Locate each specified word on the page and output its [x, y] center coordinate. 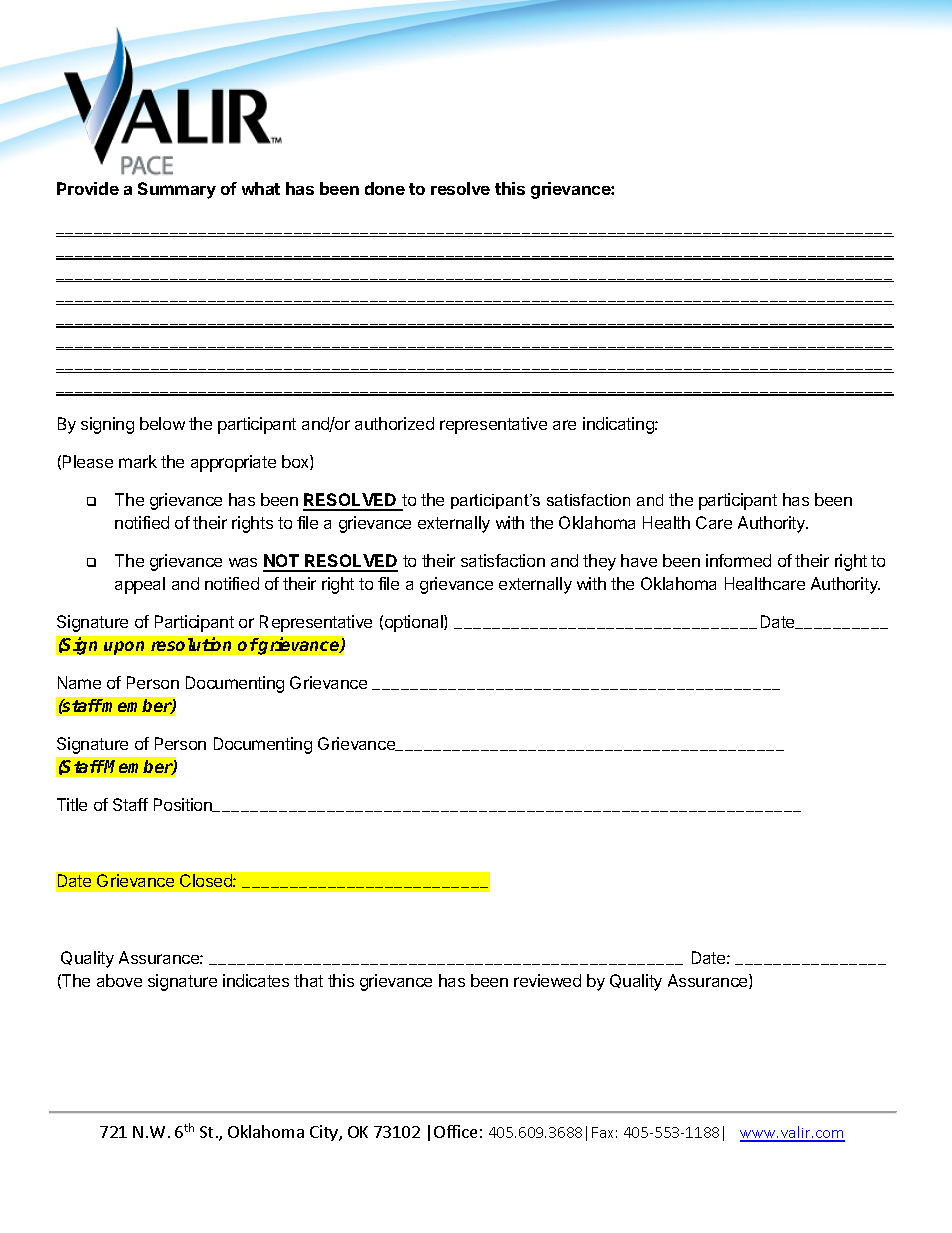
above [119, 980]
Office [455, 1131]
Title [72, 804]
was [243, 562]
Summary [177, 190]
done [385, 188]
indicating [619, 425]
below [162, 423]
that [308, 980]
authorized [394, 423]
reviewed [547, 980]
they [599, 562]
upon [124, 648]
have [639, 560]
